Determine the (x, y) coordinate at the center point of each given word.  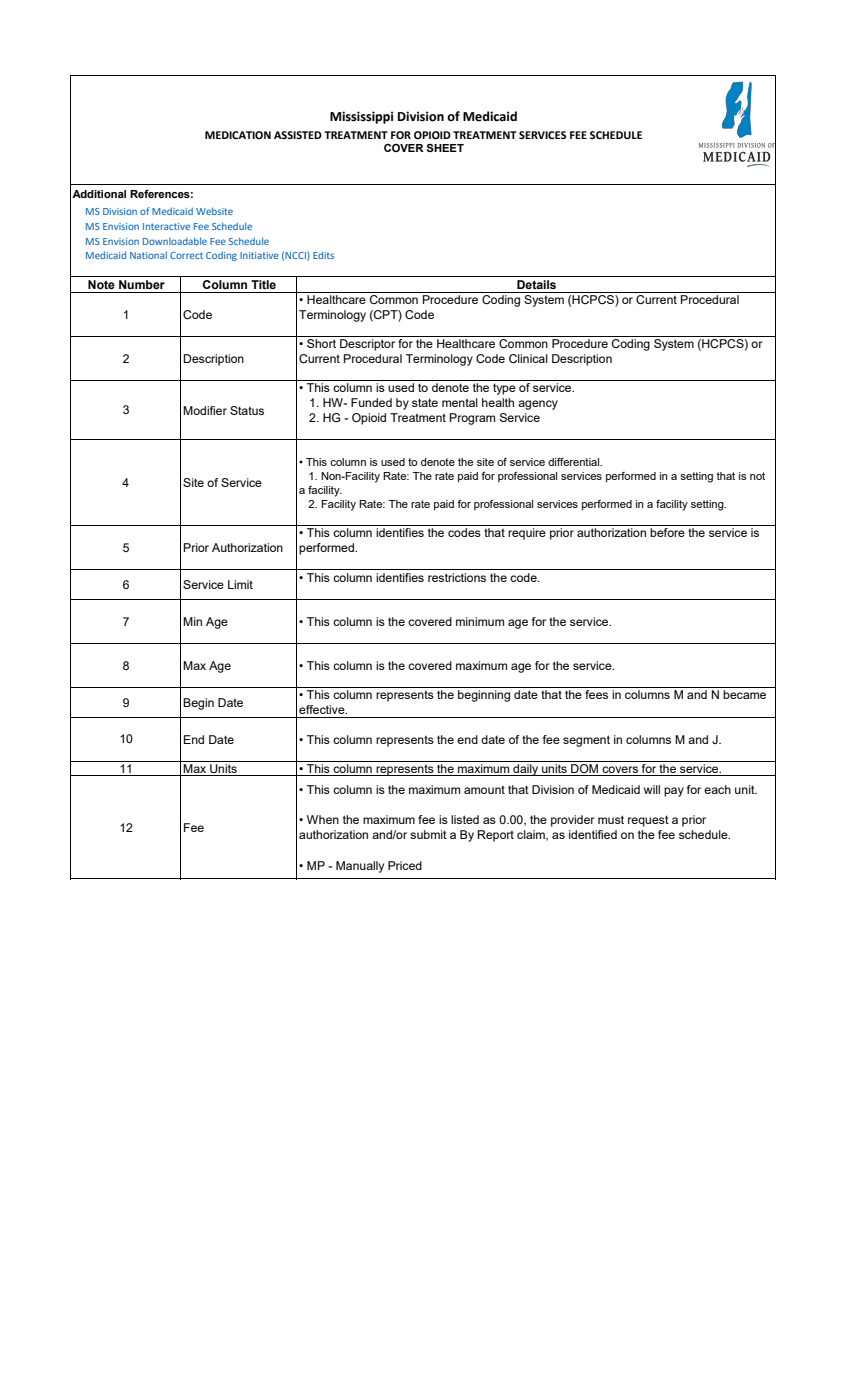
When (323, 819)
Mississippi (361, 117)
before (667, 532)
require (527, 534)
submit (428, 834)
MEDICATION (238, 135)
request (648, 821)
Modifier (205, 410)
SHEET (445, 148)
